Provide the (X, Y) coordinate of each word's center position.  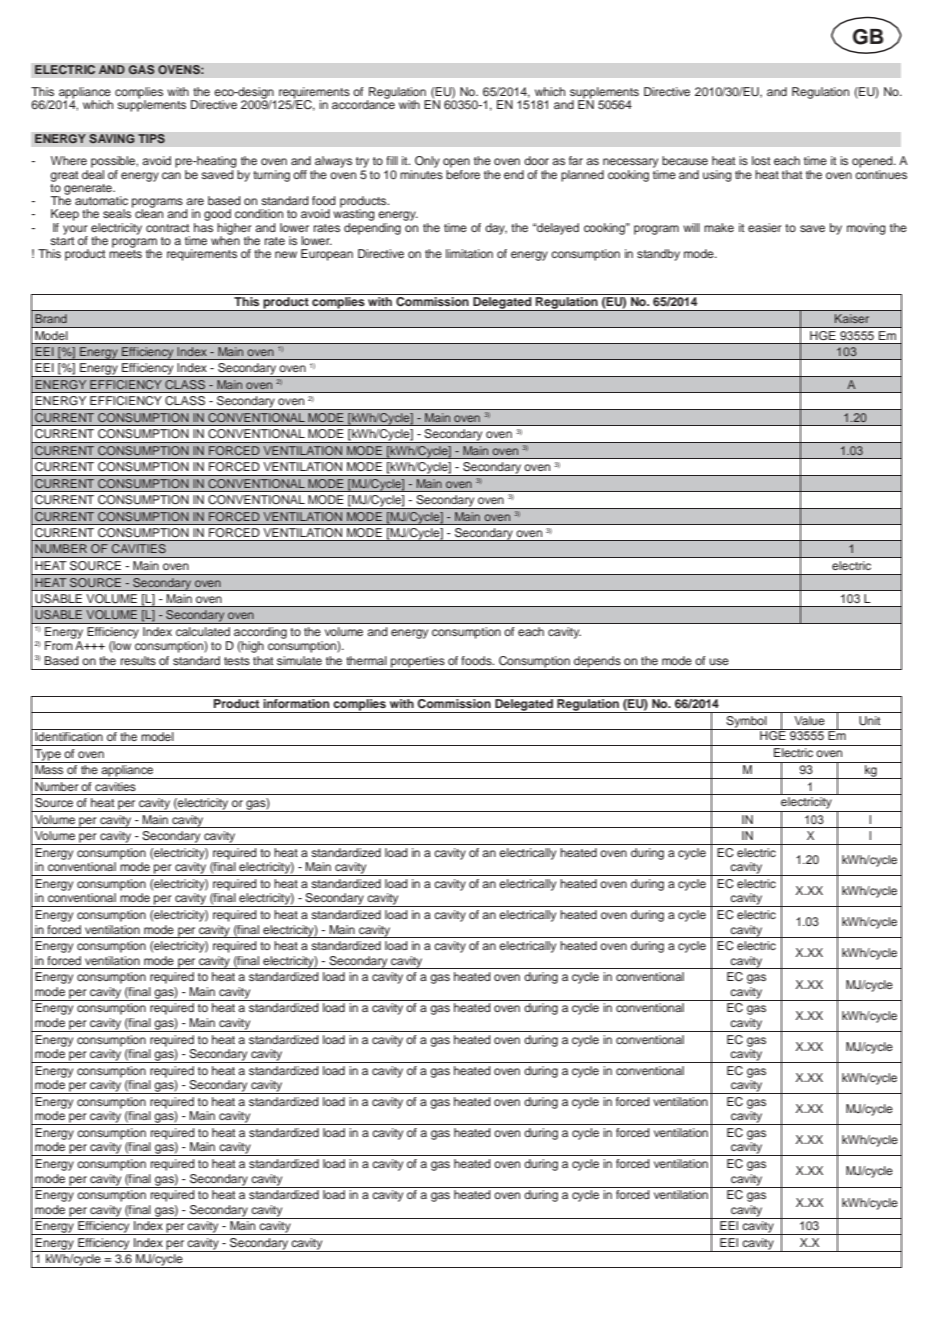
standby (658, 255)
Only (427, 162)
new (286, 254)
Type (47, 756)
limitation (469, 253)
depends (597, 663)
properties (418, 663)
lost (761, 160)
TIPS (151, 139)
